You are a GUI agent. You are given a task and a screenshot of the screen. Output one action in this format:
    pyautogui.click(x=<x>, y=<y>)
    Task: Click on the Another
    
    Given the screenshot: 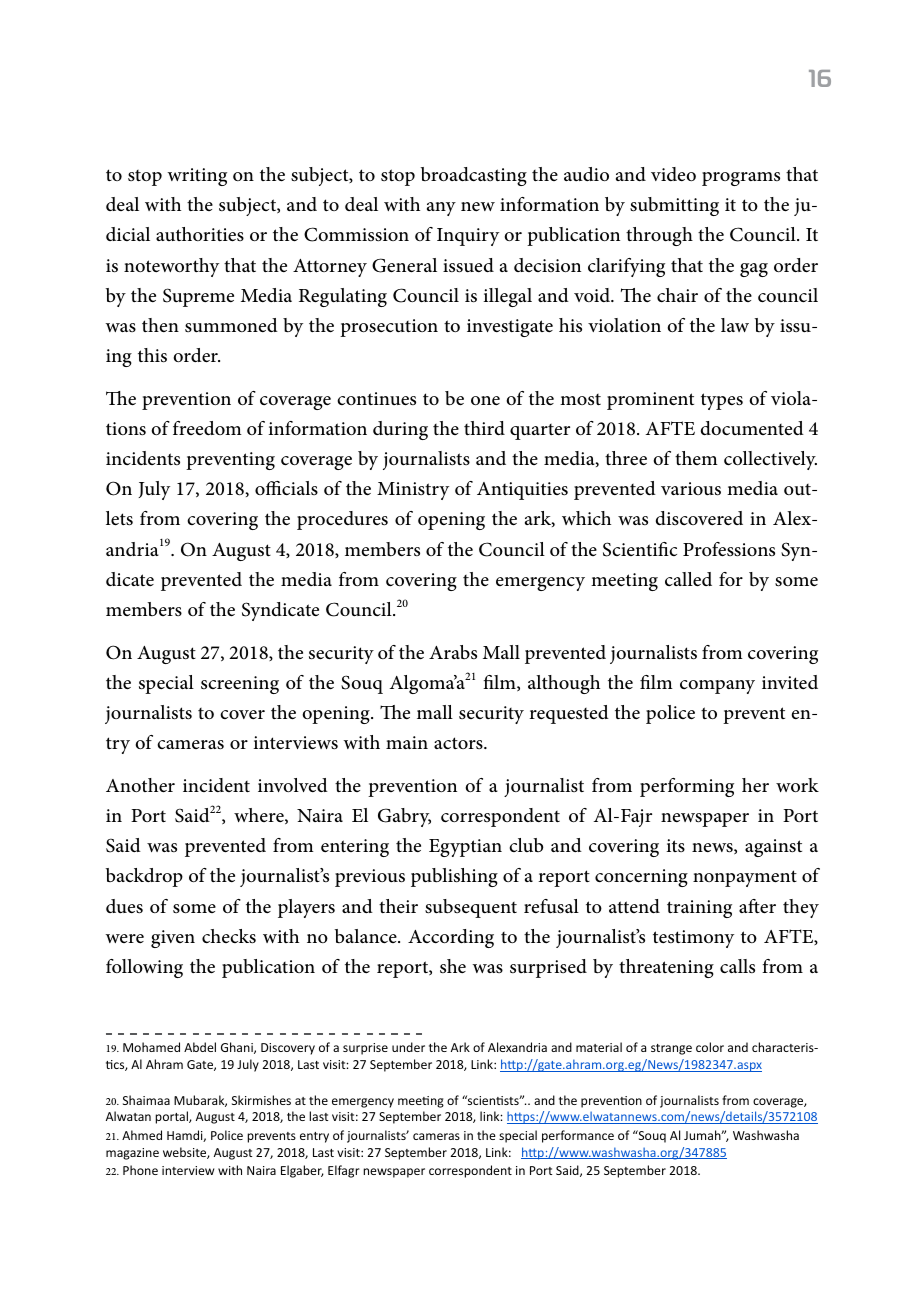 What is the action you would take?
    pyautogui.click(x=140, y=785)
